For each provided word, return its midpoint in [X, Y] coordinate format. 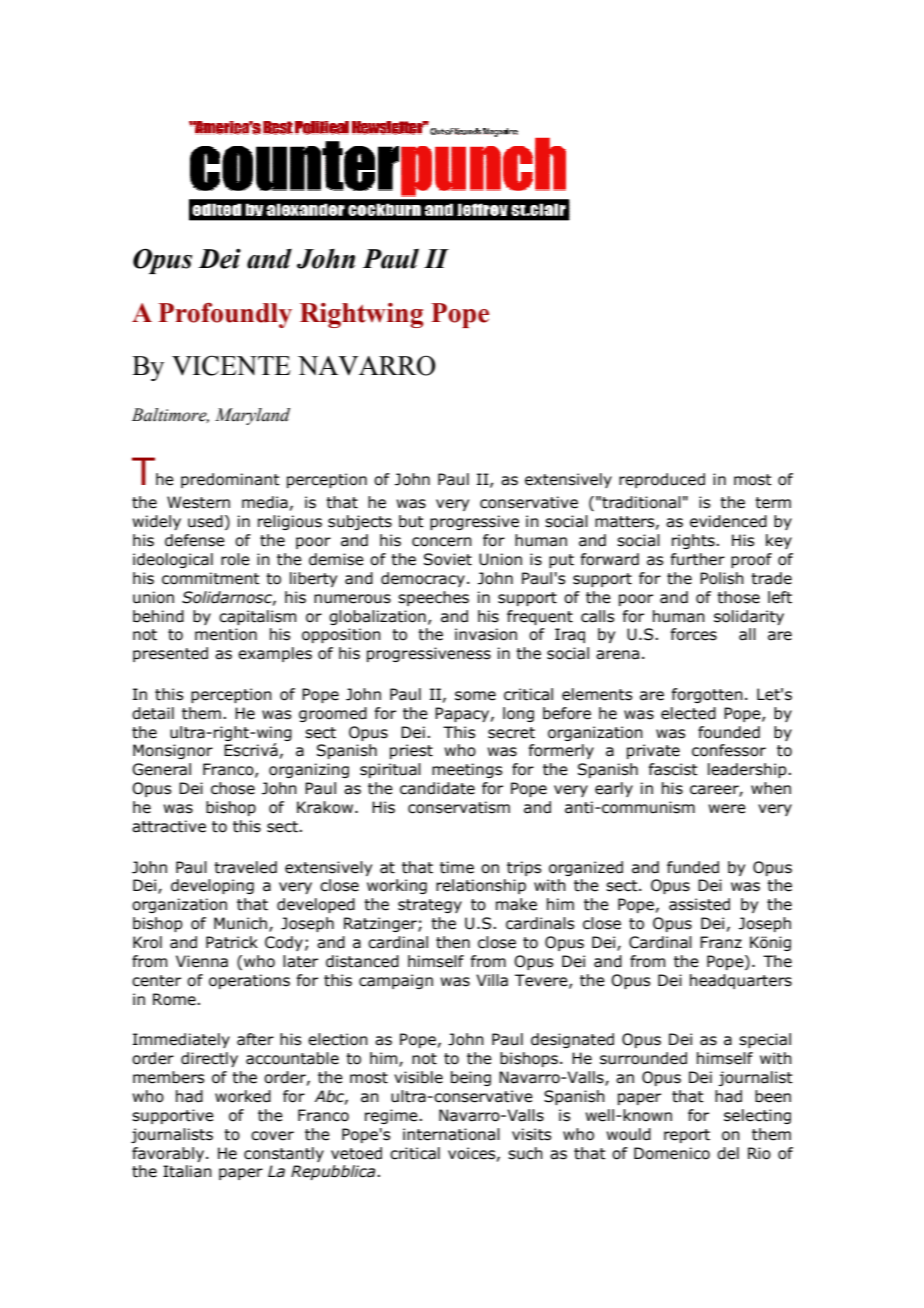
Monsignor [173, 751]
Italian [187, 1171]
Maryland [252, 416]
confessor [729, 750]
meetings [467, 770]
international [451, 1134]
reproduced [662, 480]
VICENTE [231, 365]
